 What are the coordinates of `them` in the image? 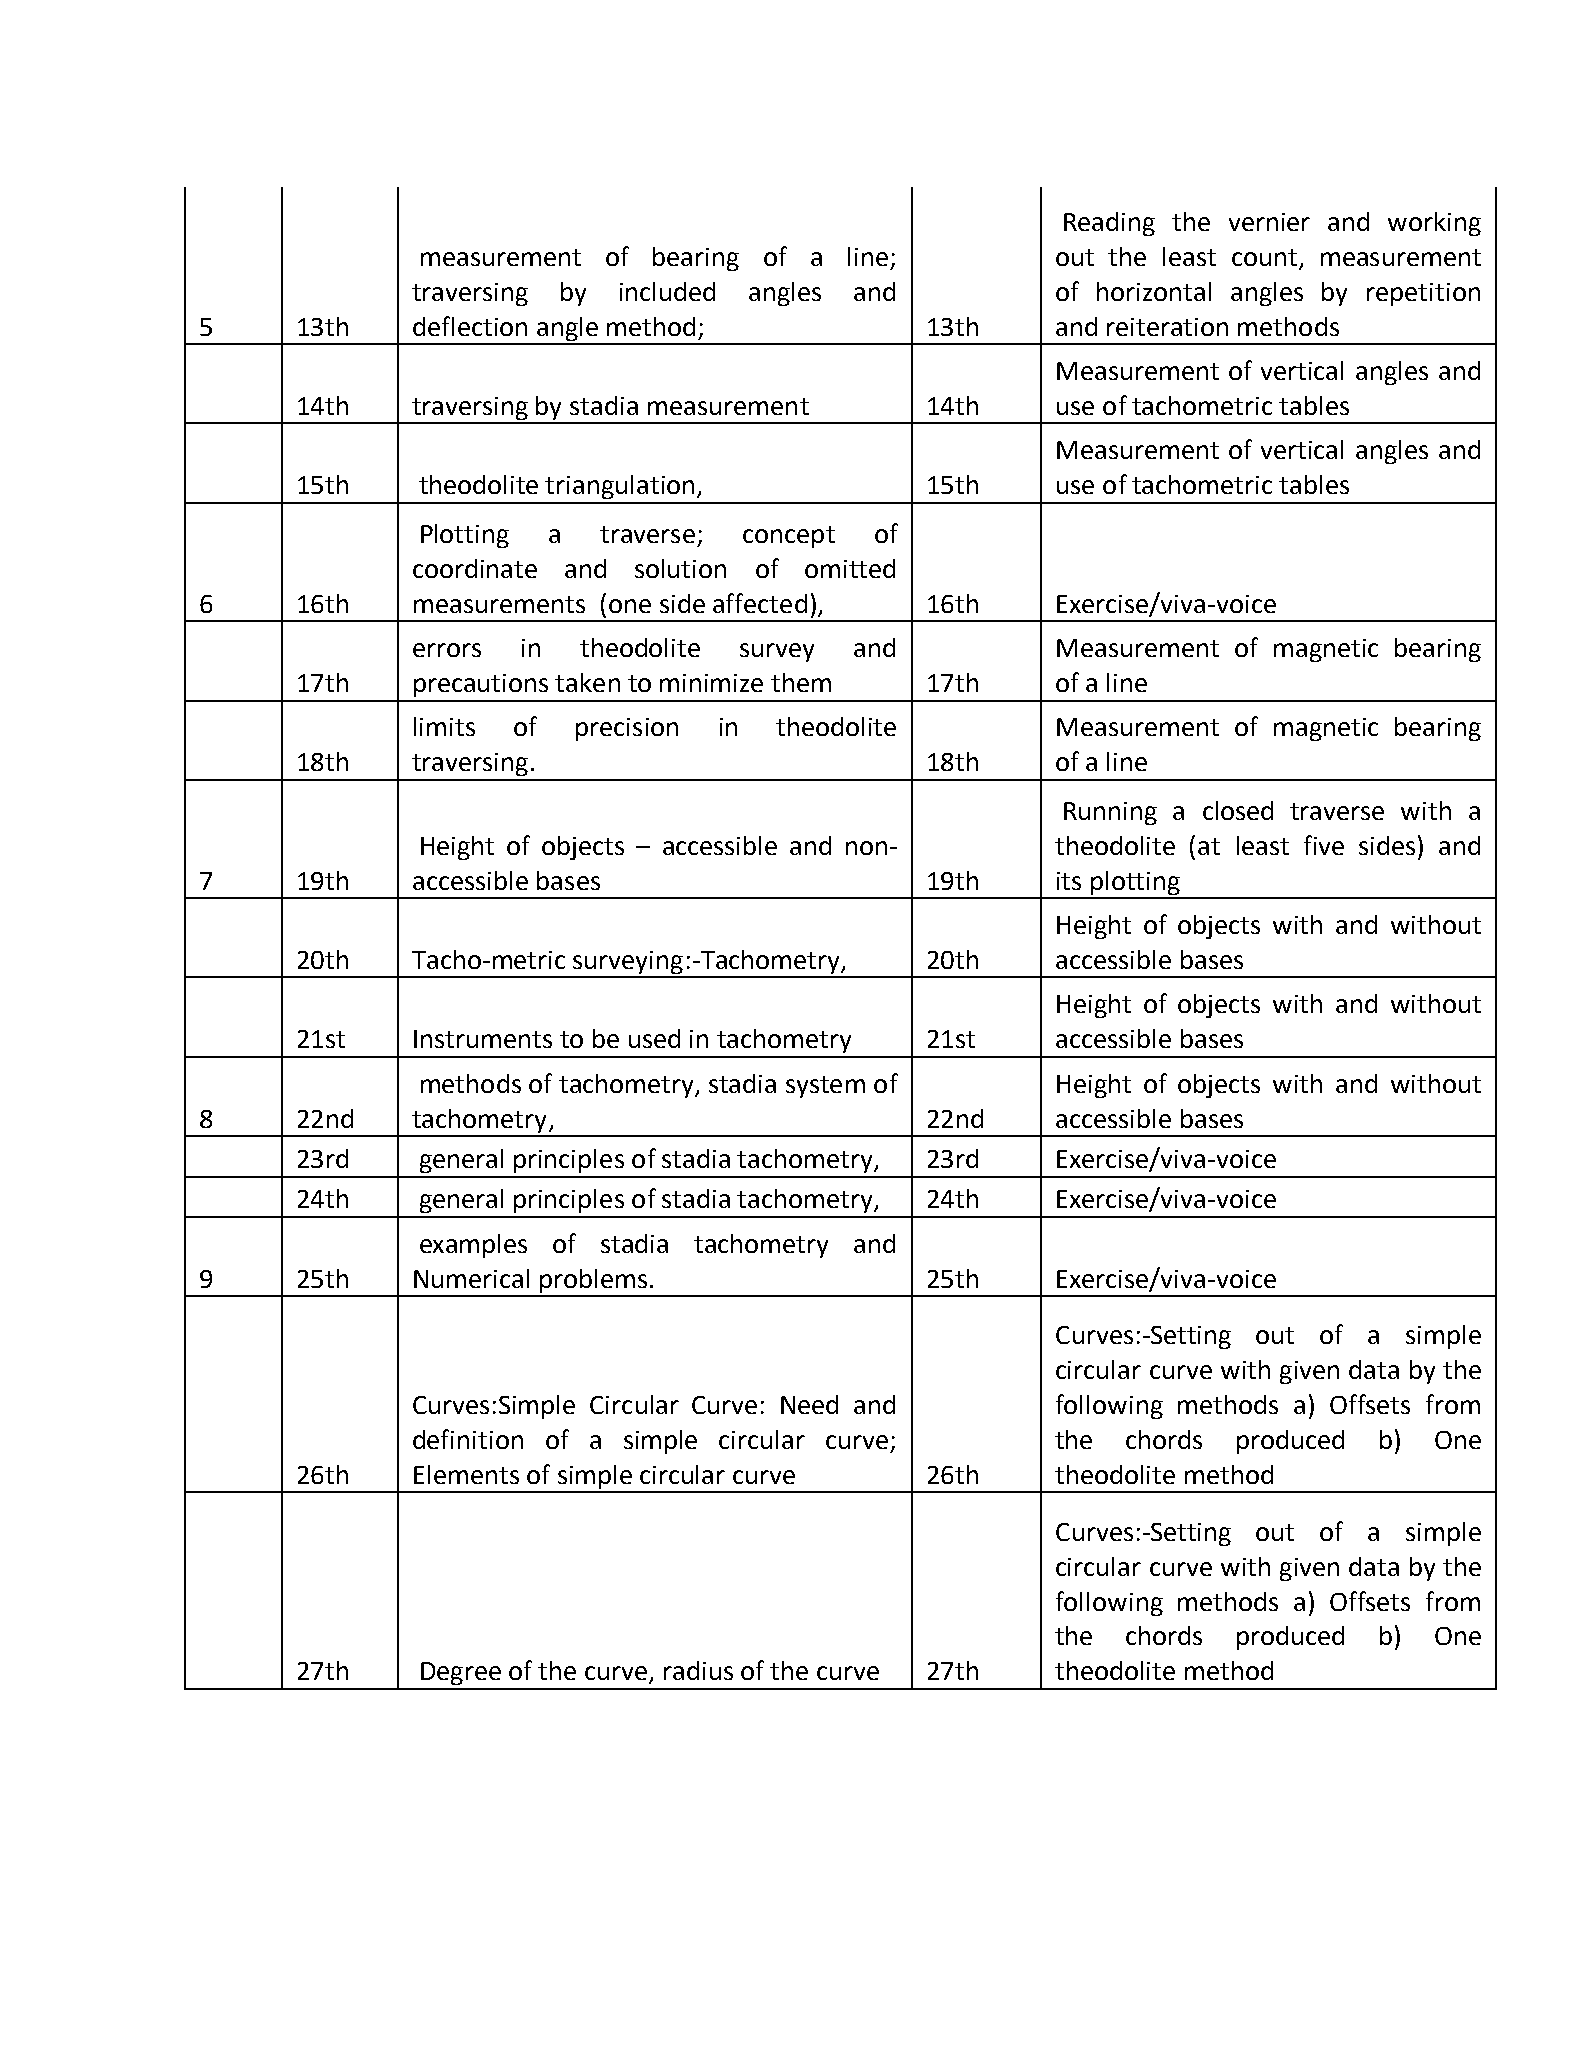 It's located at (801, 682).
